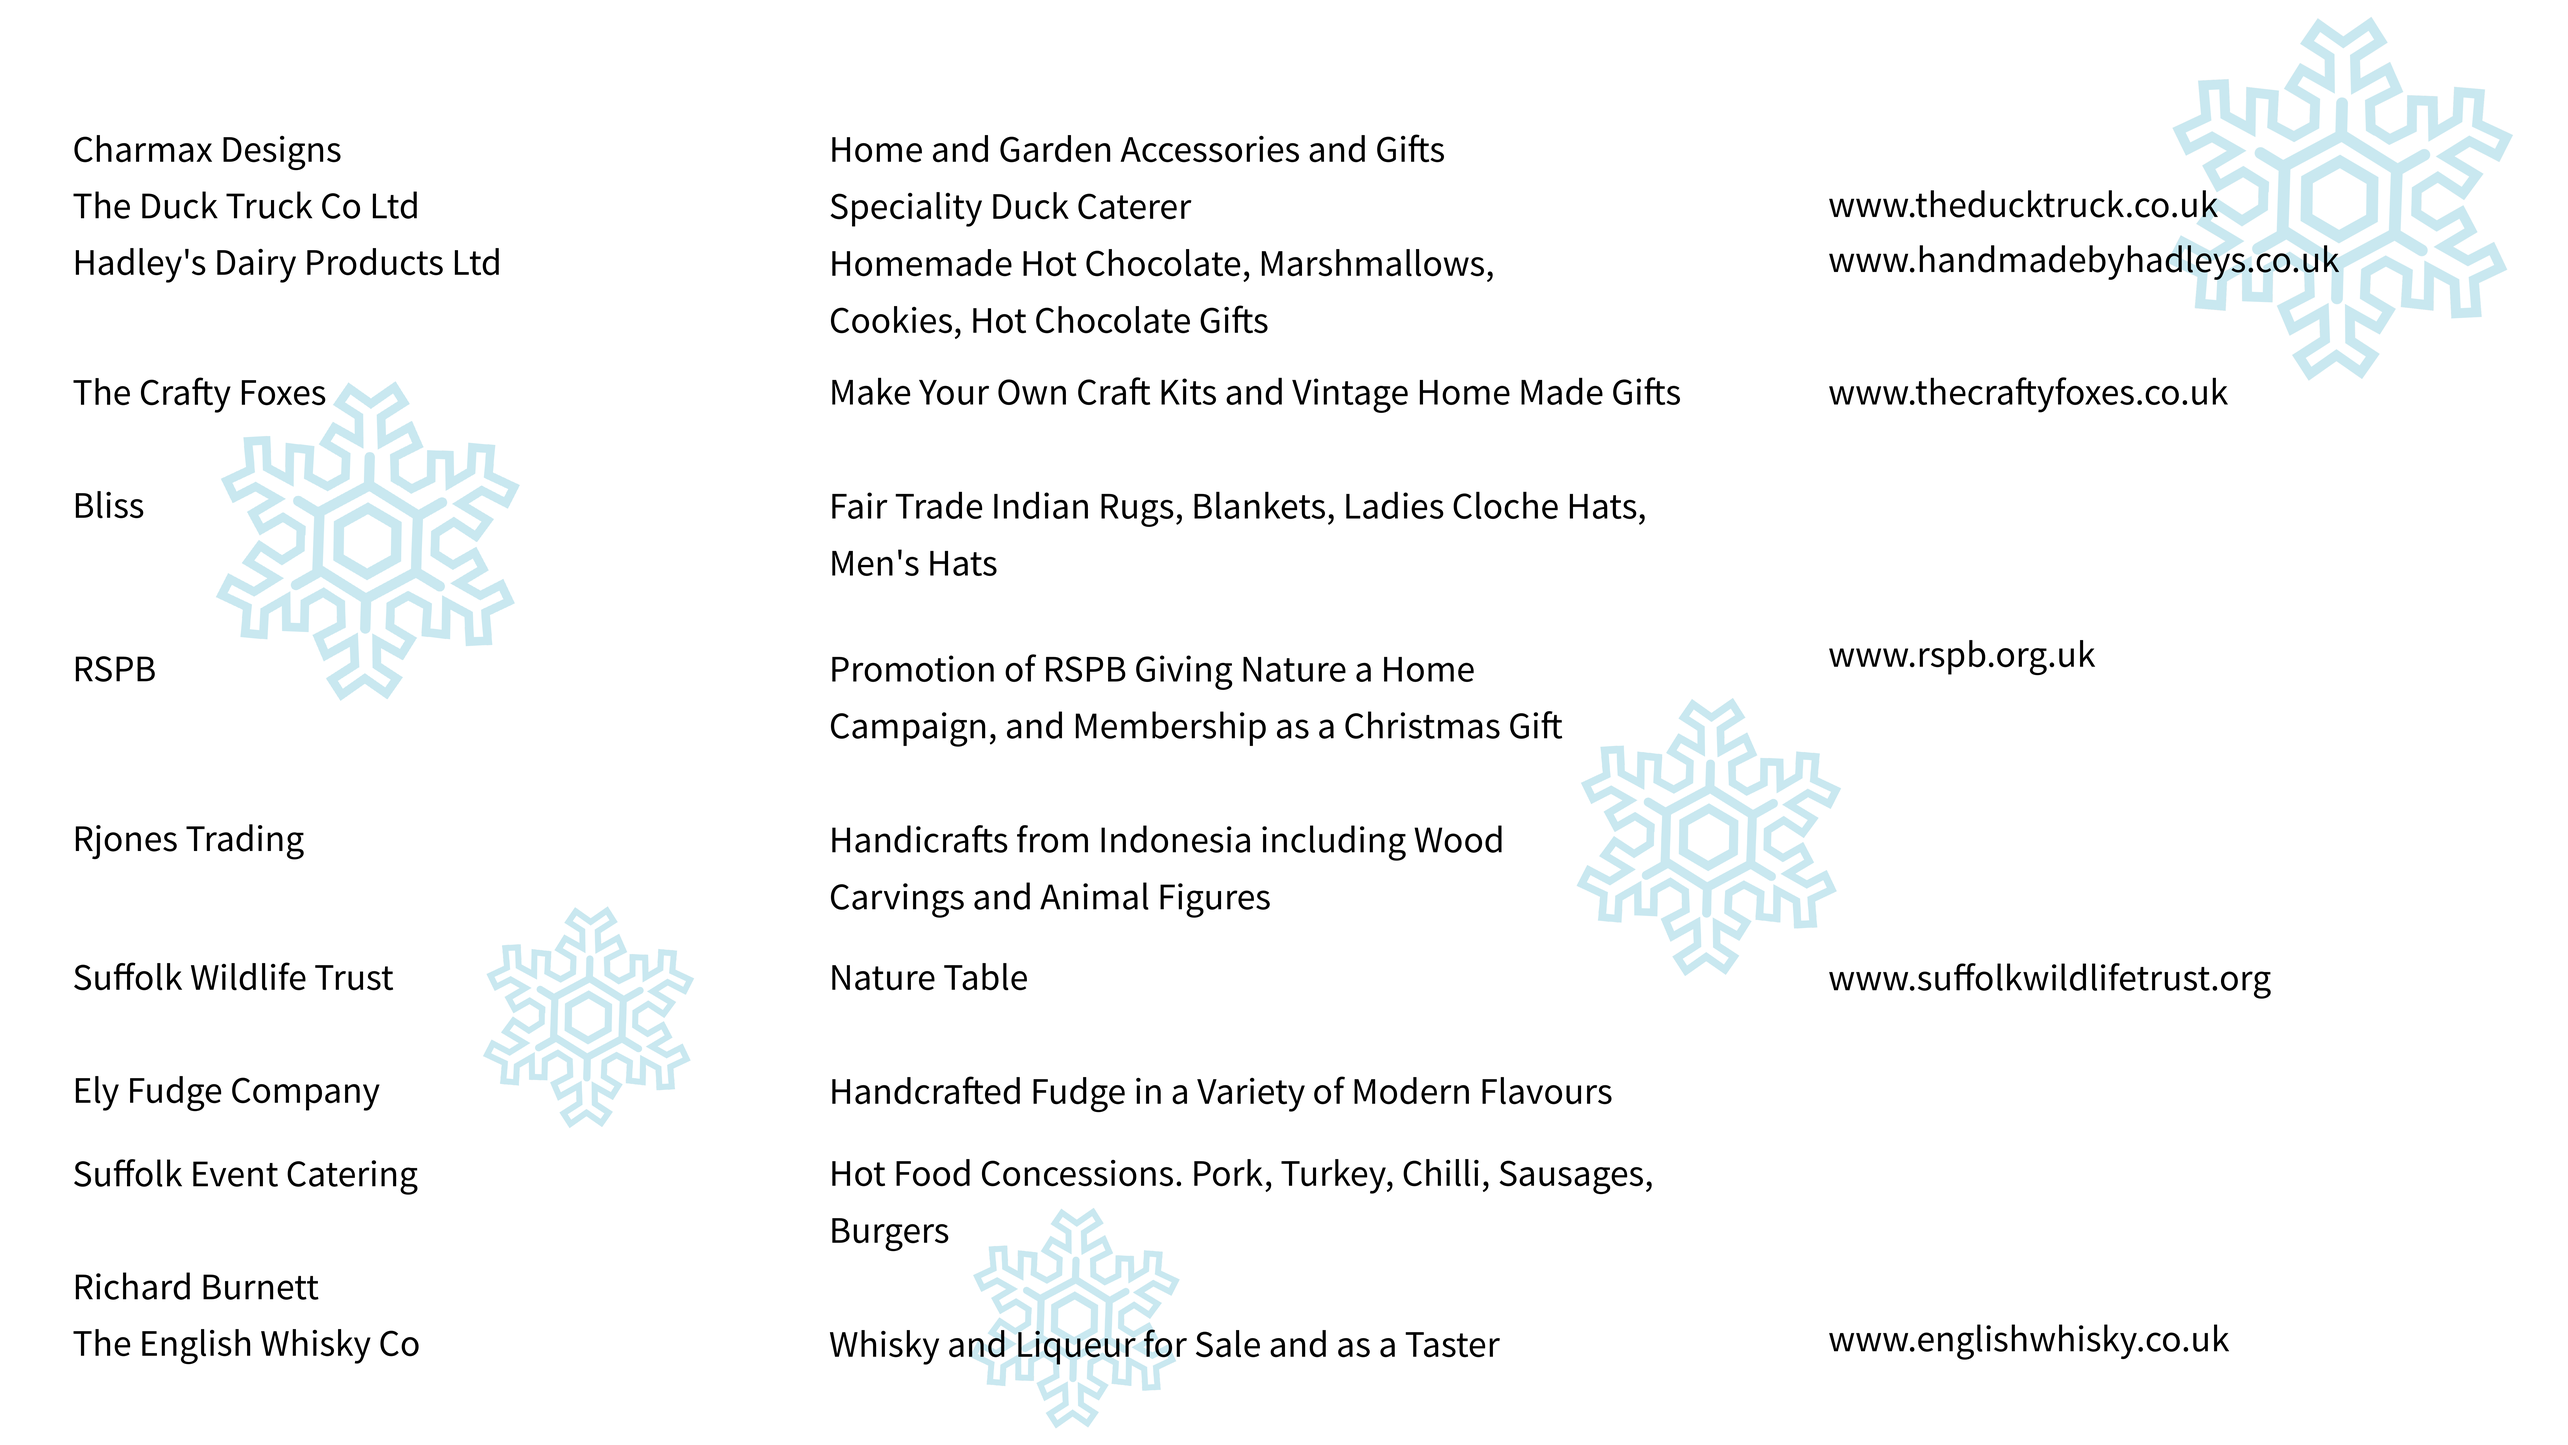 Image resolution: width=2568 pixels, height=1445 pixels. What do you see at coordinates (1350, 395) in the document?
I see `Vintage` at bounding box center [1350, 395].
